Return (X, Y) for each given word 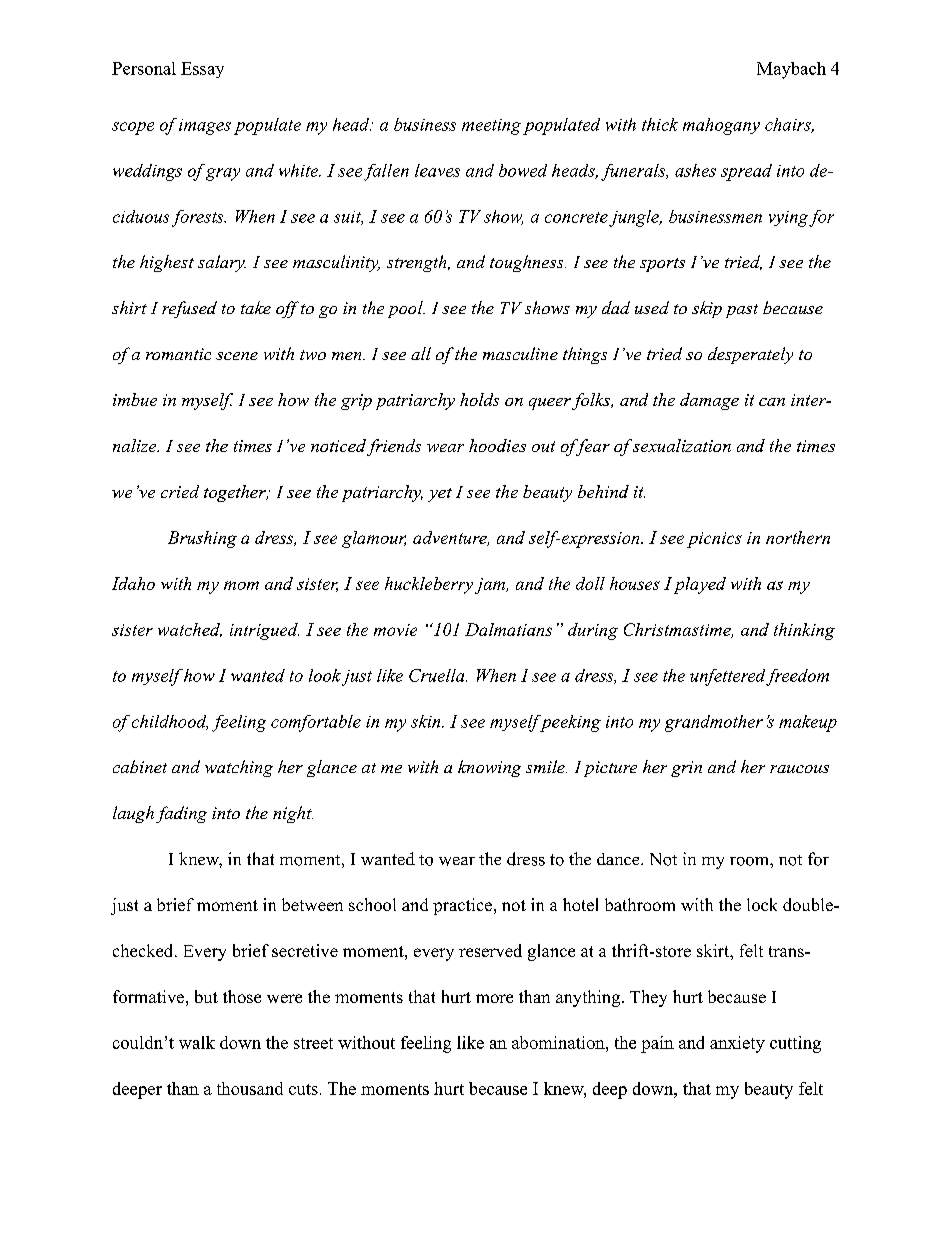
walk (197, 1042)
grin (686, 769)
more (494, 998)
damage (709, 401)
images (205, 127)
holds (479, 399)
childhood (170, 722)
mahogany (721, 126)
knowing (489, 768)
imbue (135, 399)
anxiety (737, 1044)
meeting (491, 127)
